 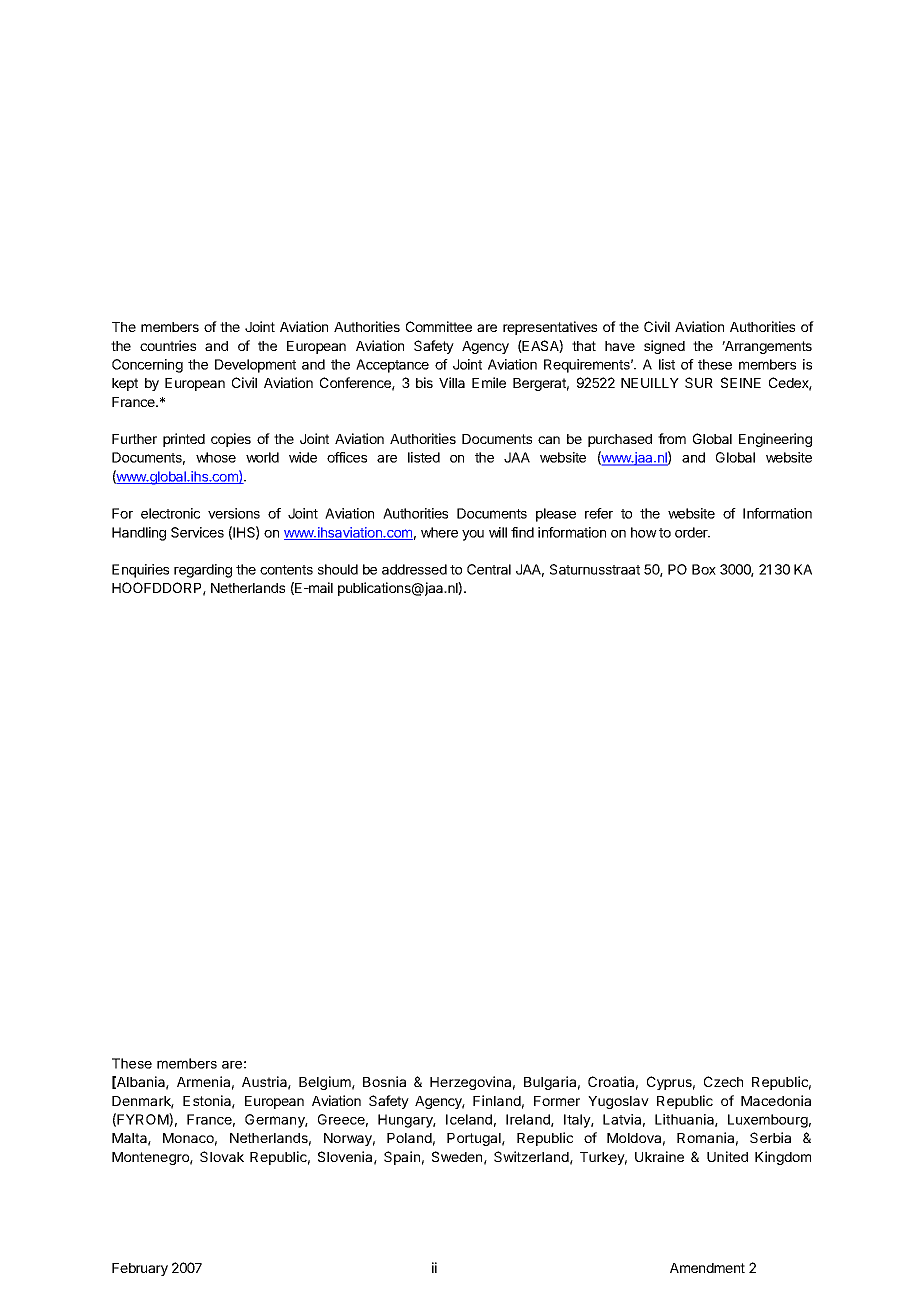 I want to click on regarding, so click(x=203, y=571).
